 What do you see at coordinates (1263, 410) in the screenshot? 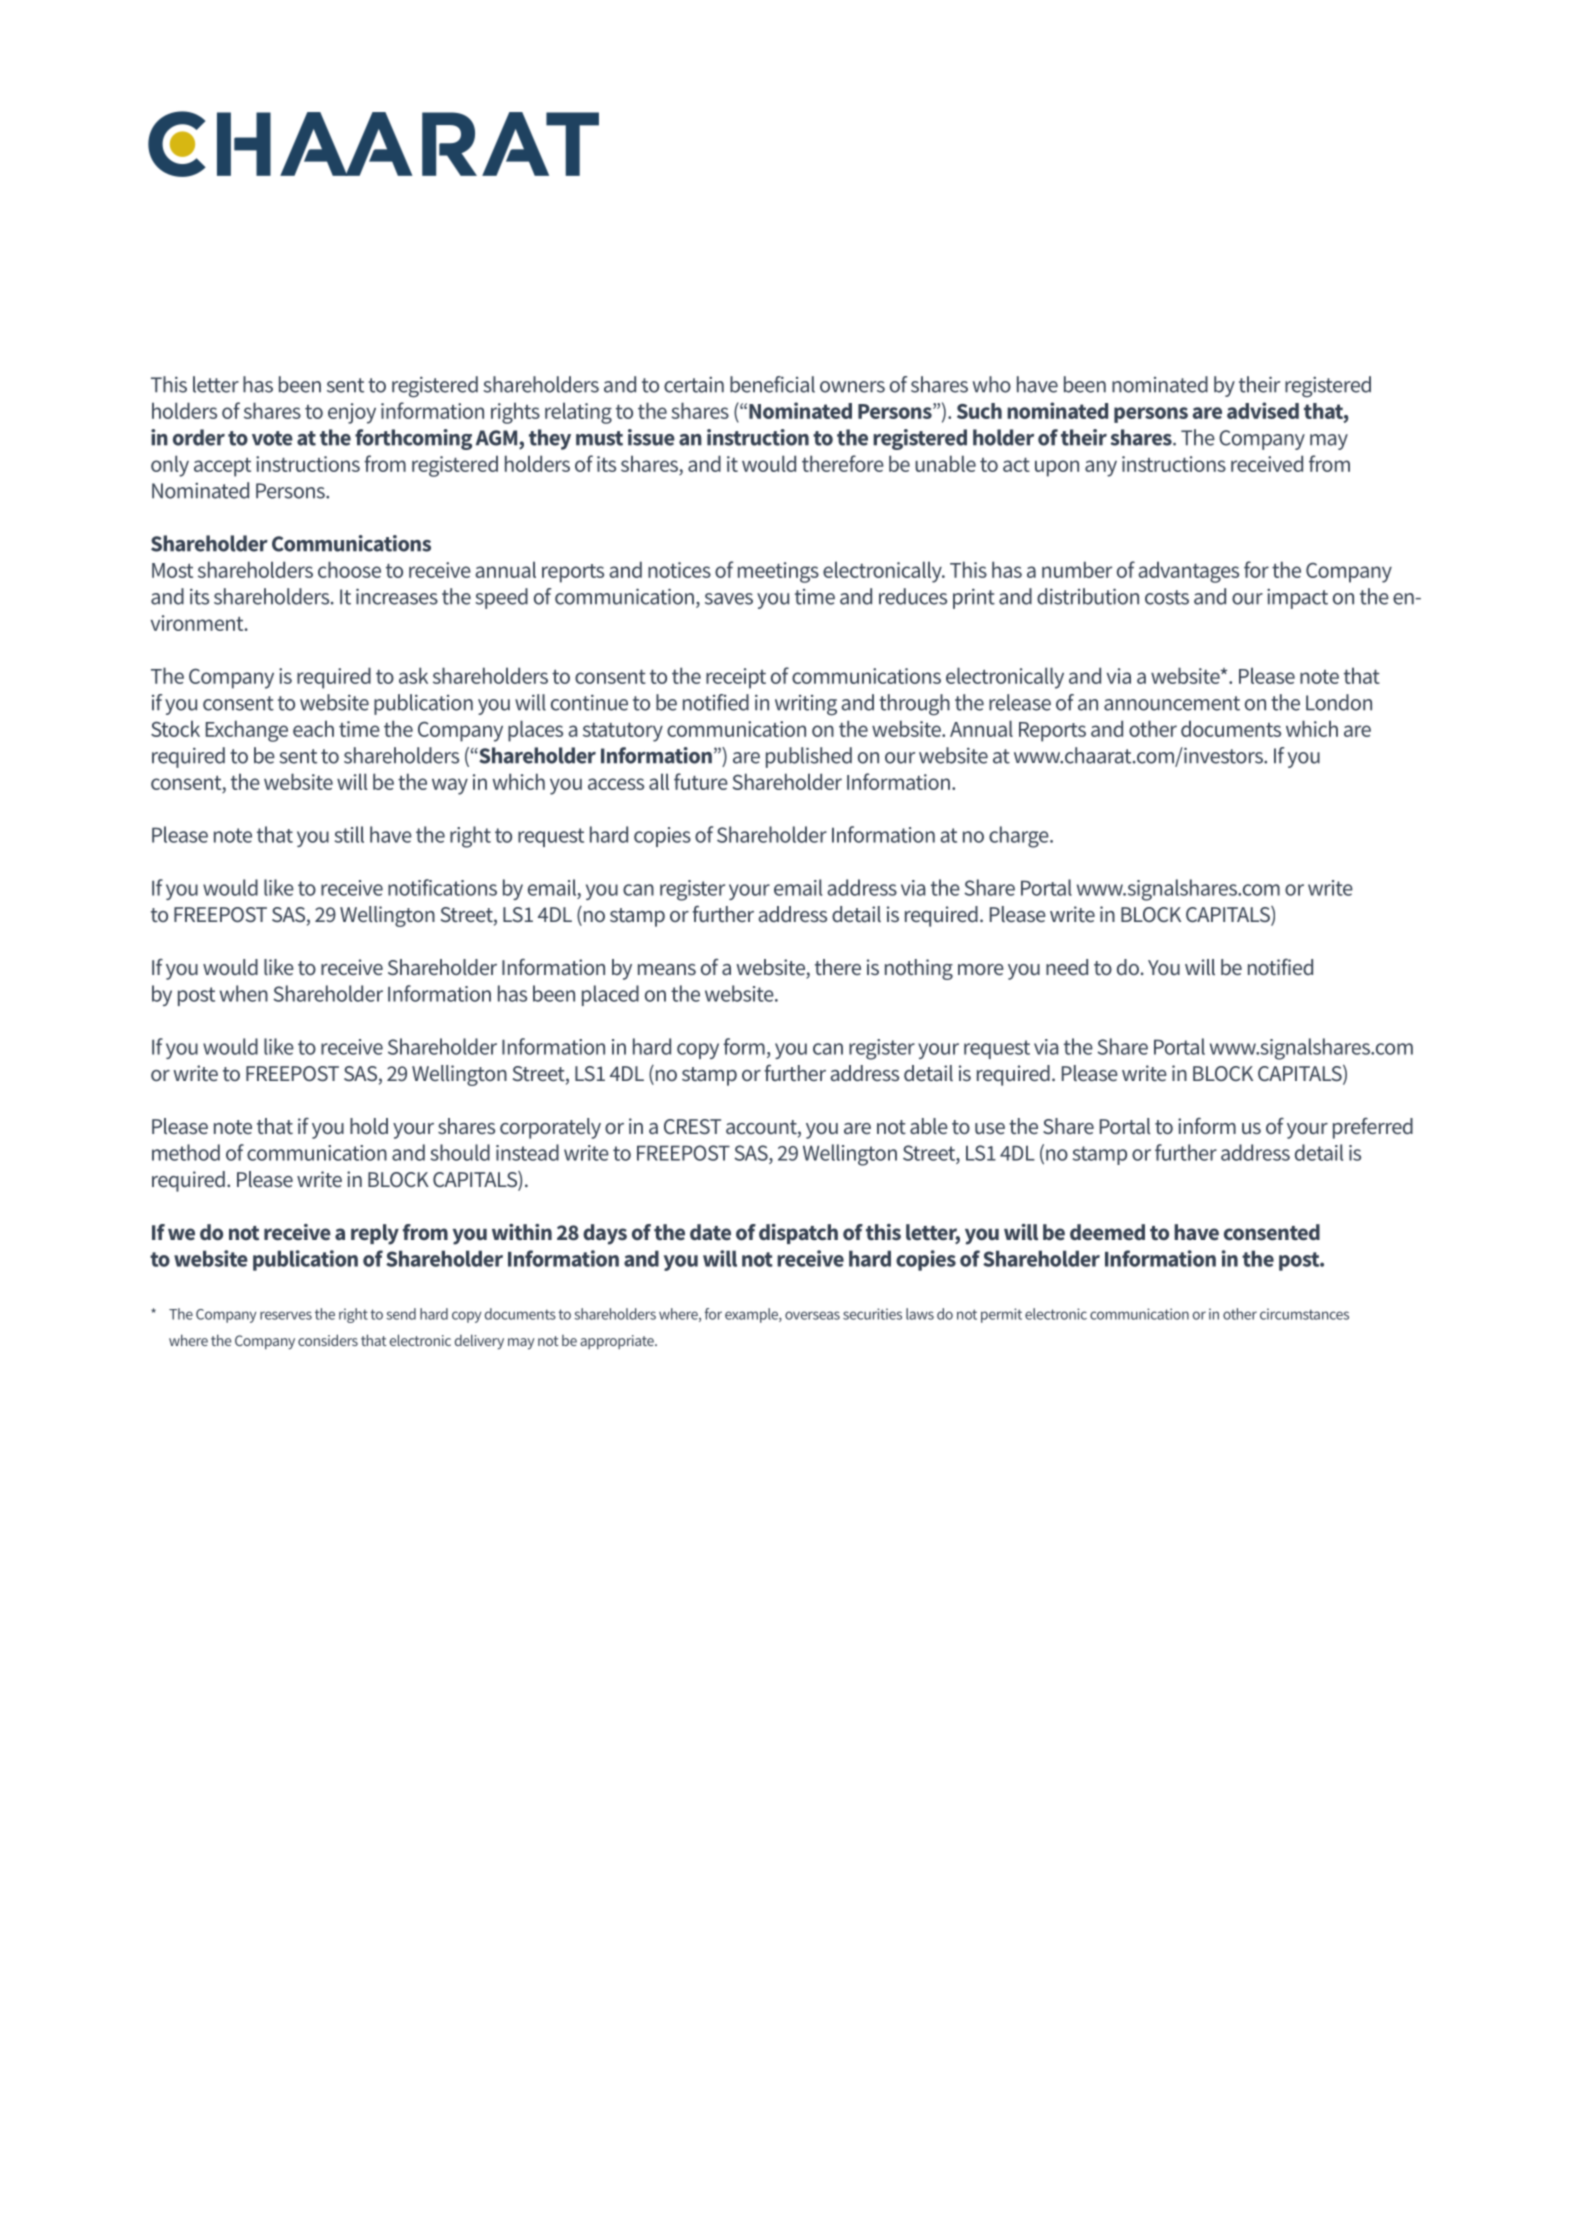
I see `advised` at bounding box center [1263, 410].
